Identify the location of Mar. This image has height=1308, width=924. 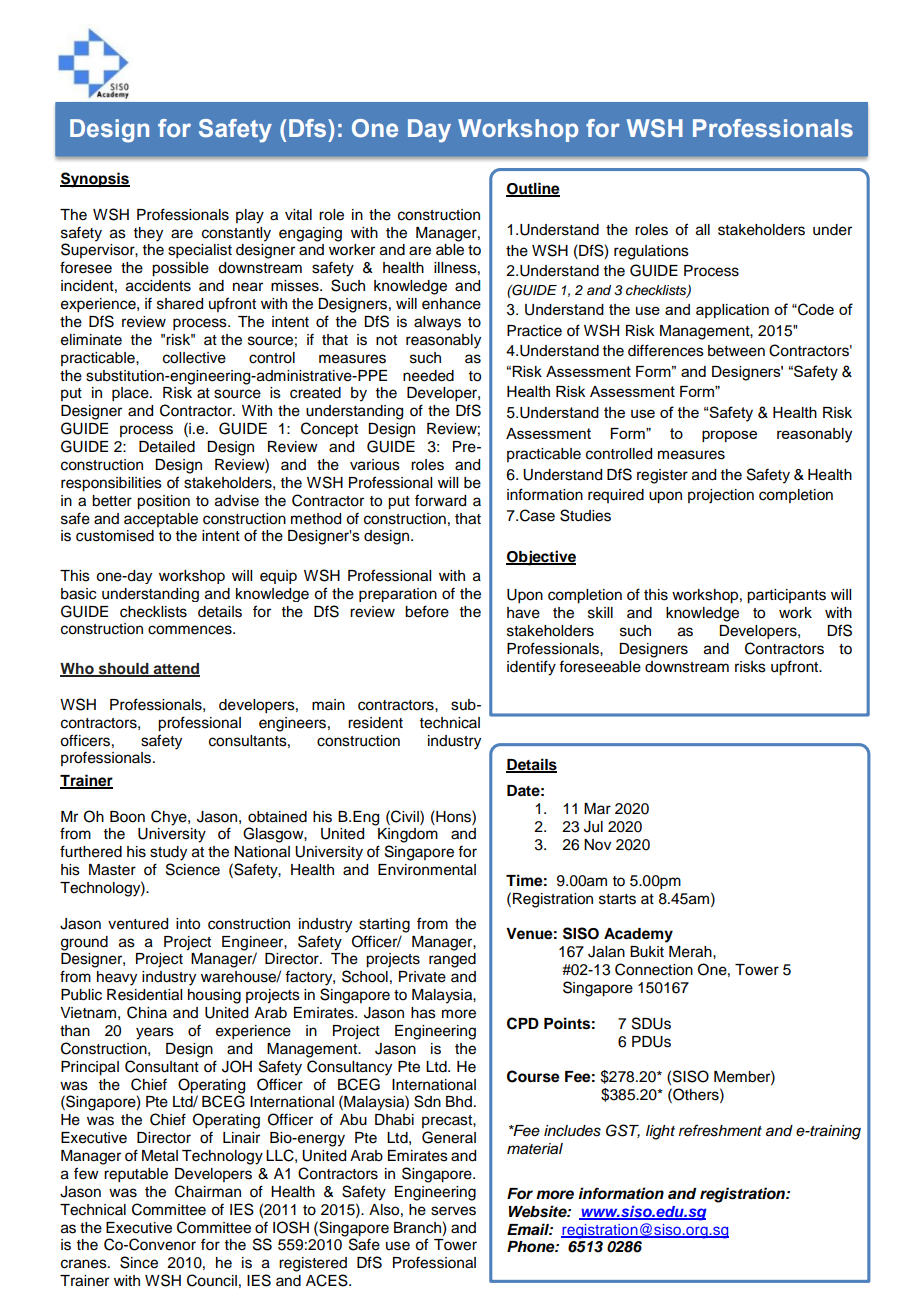
(597, 808).
